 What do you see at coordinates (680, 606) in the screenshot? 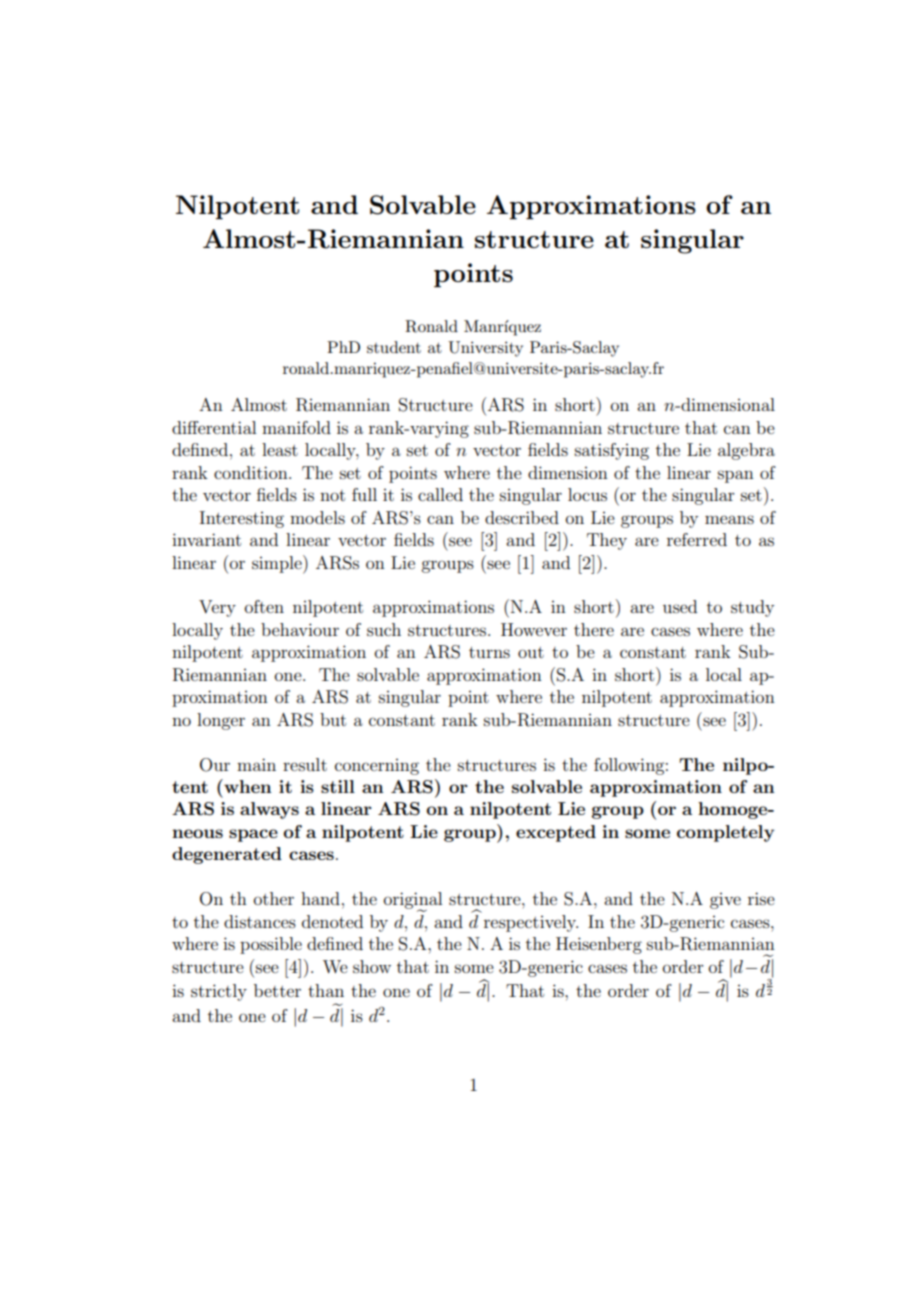
I see `used` at bounding box center [680, 606].
